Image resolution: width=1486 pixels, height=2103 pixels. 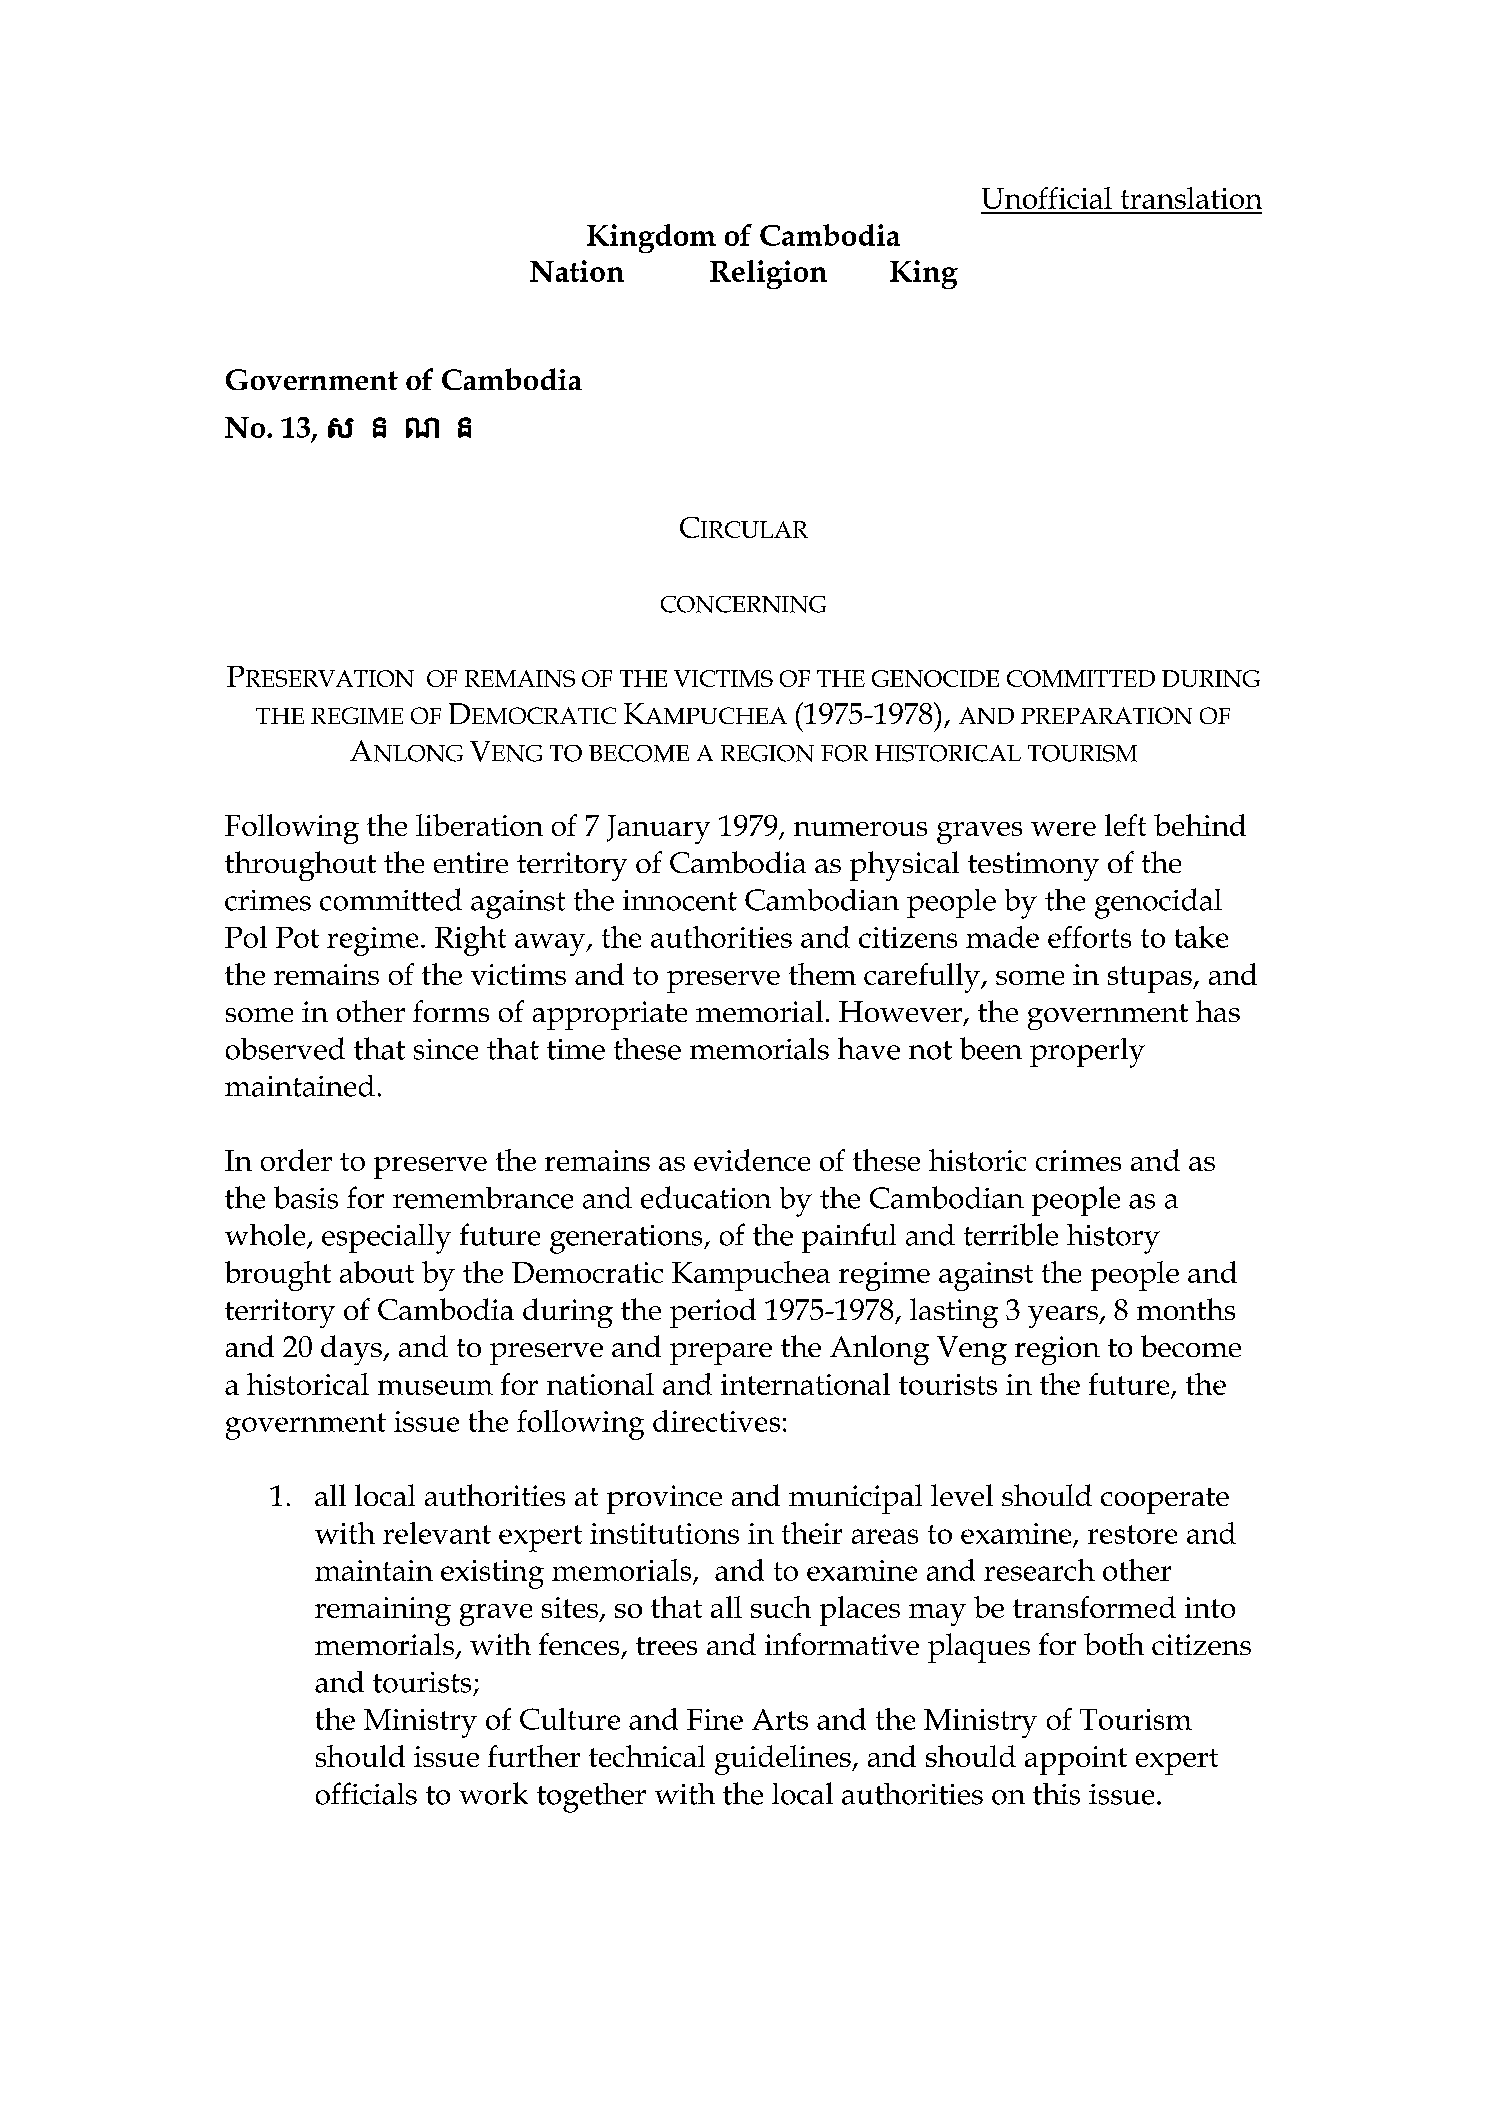 I want to click on history, so click(x=1113, y=1239).
